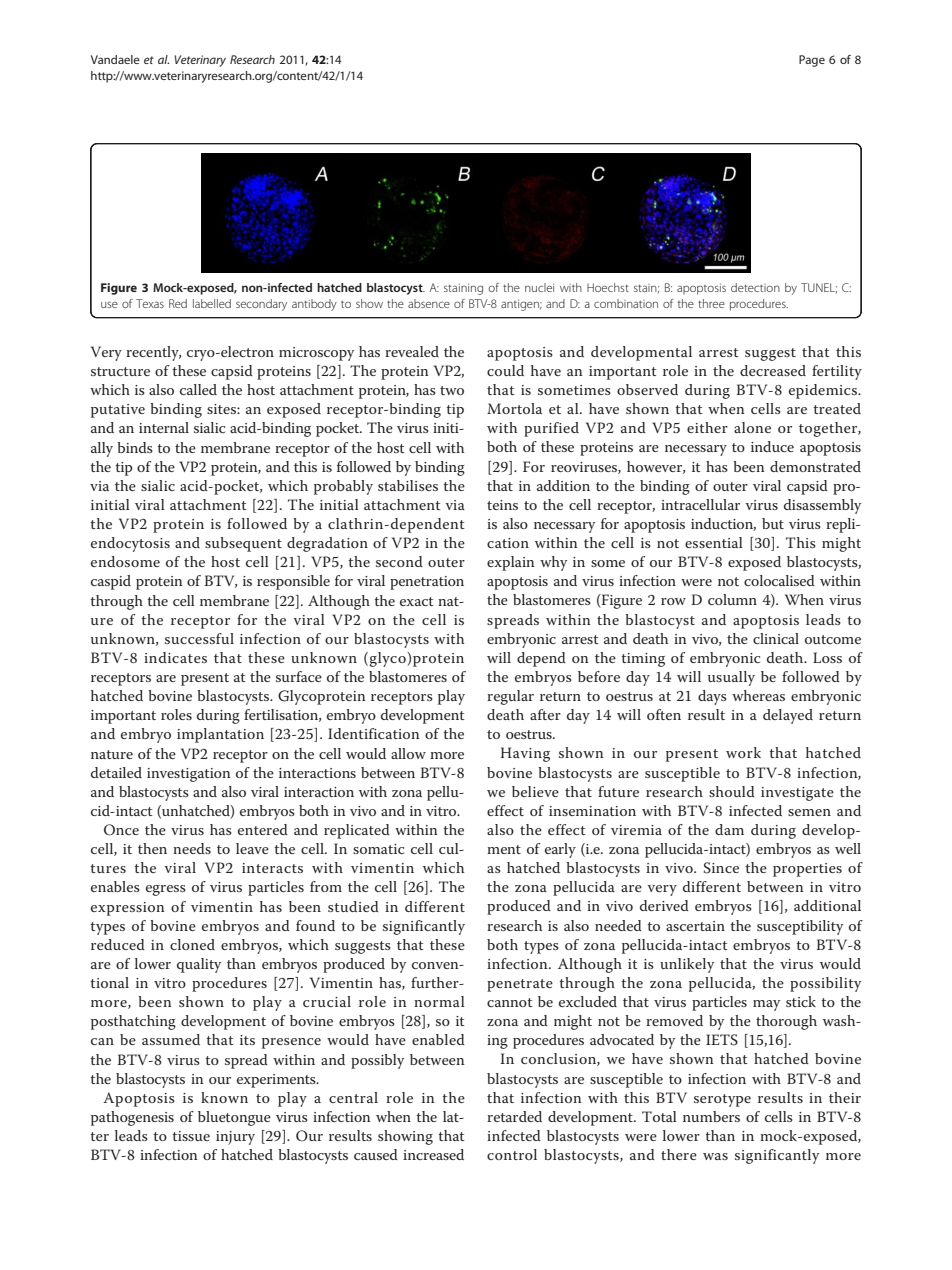  What do you see at coordinates (539, 287) in the screenshot?
I see `nuclei` at bounding box center [539, 287].
